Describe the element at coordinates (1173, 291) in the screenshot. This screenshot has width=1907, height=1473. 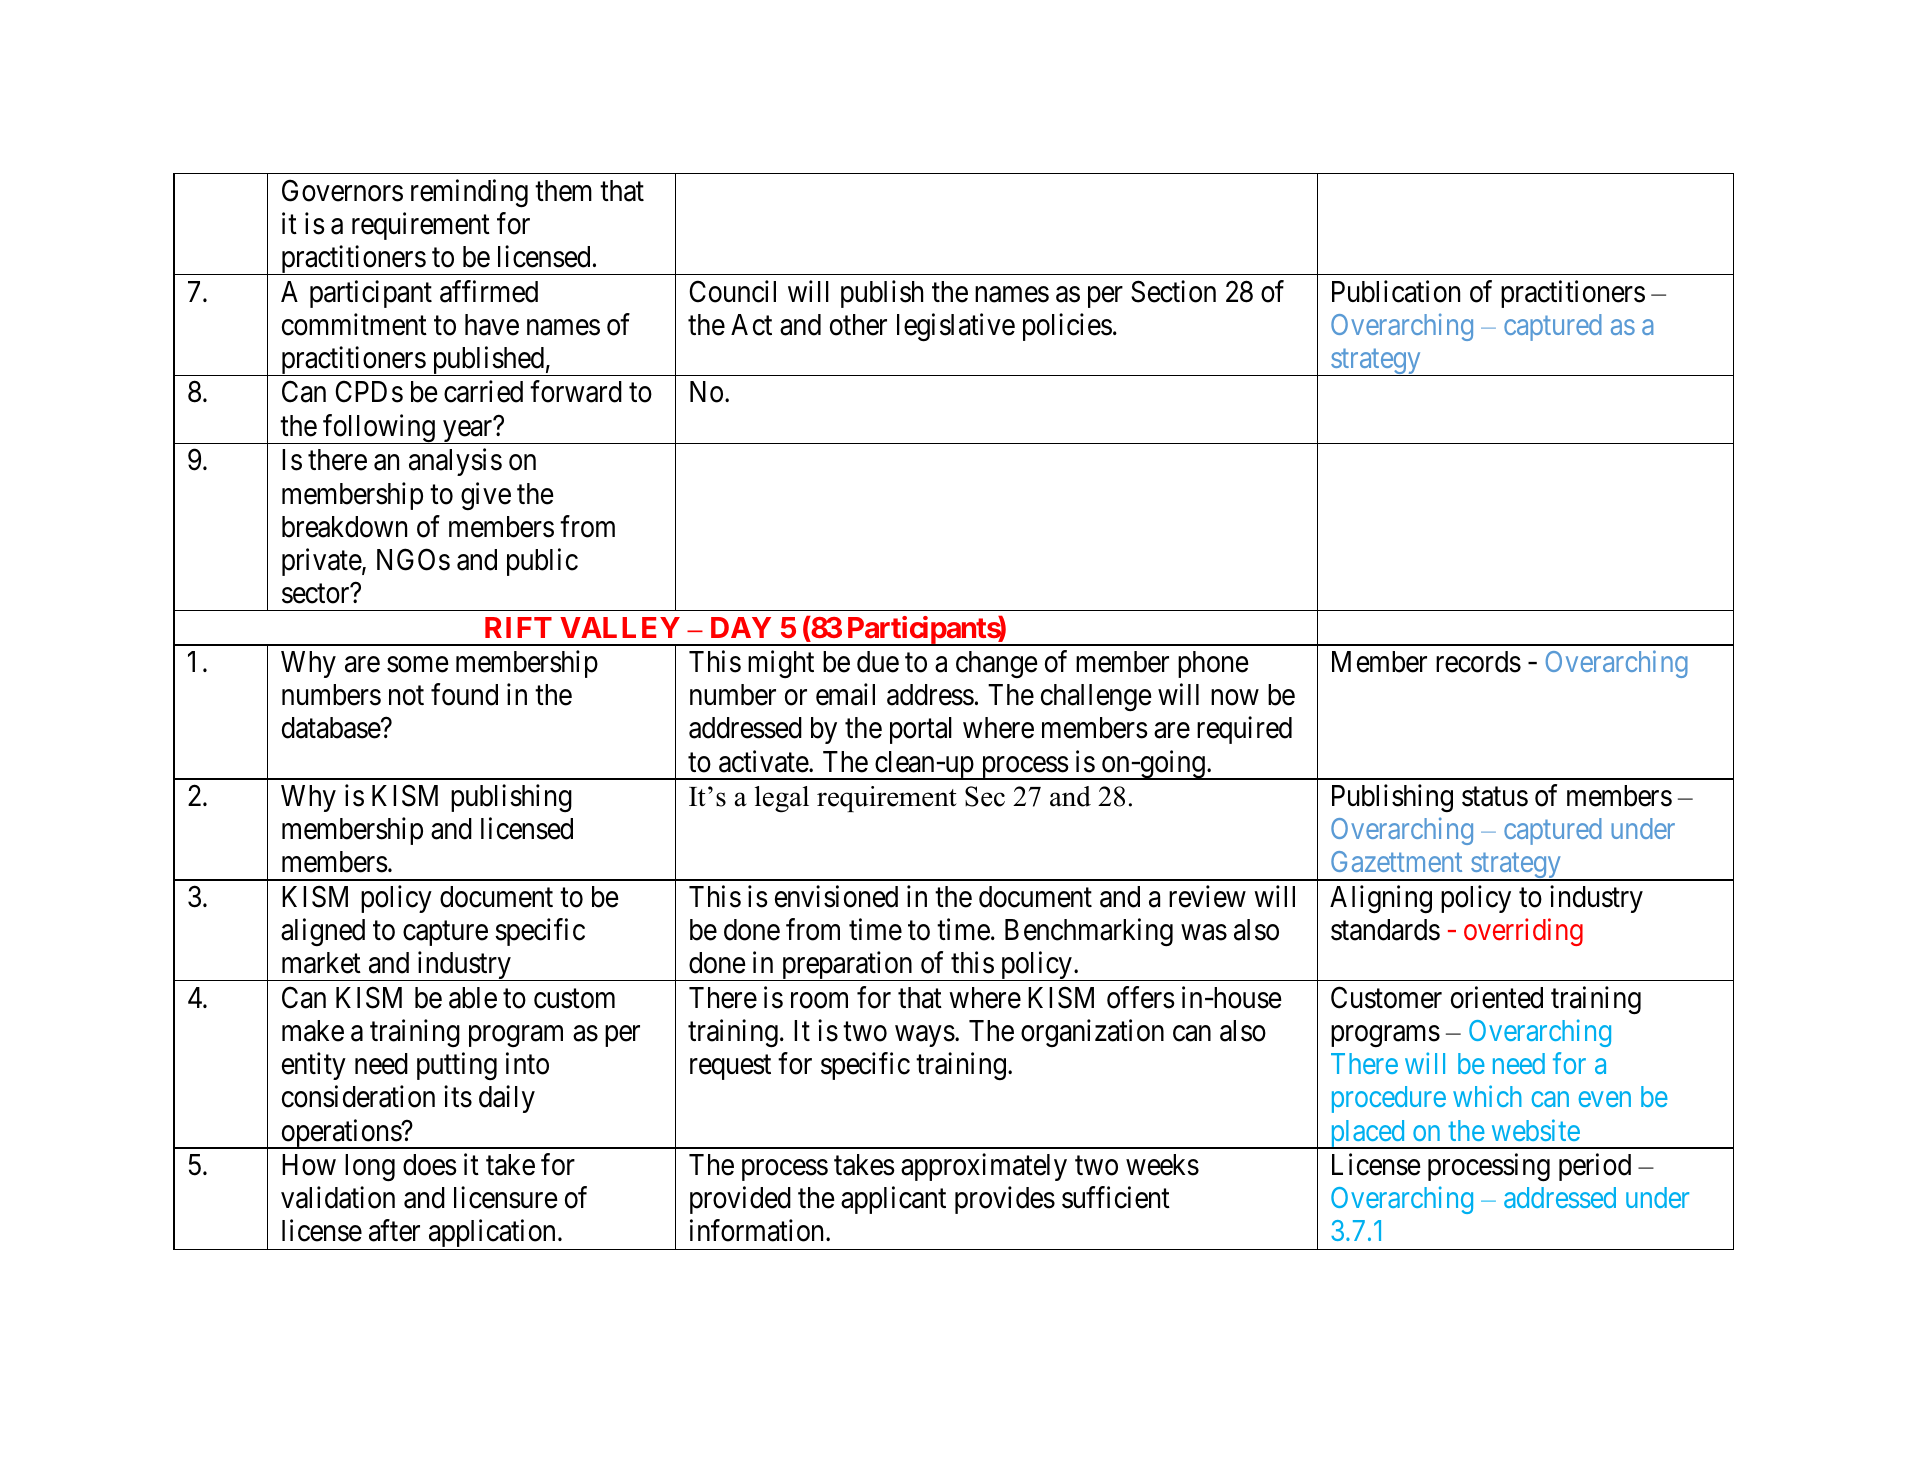
I see `Section` at that location.
